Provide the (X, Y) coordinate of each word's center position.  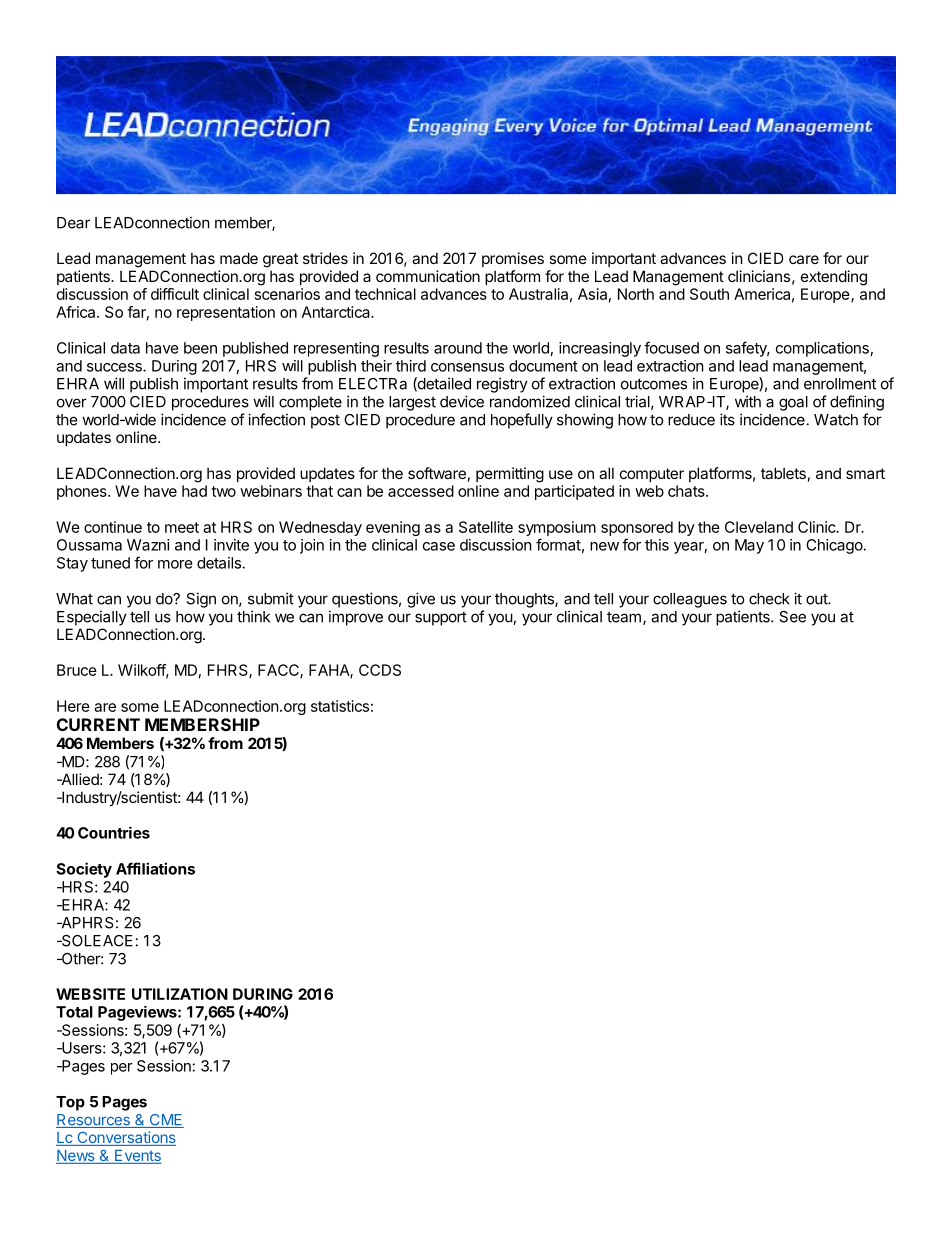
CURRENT (98, 724)
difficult (175, 294)
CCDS (380, 670)
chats (687, 491)
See (792, 617)
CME (165, 1121)
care (804, 259)
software (437, 473)
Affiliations (155, 868)
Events (137, 1157)
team (624, 617)
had (194, 491)
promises (513, 259)
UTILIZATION (180, 994)
